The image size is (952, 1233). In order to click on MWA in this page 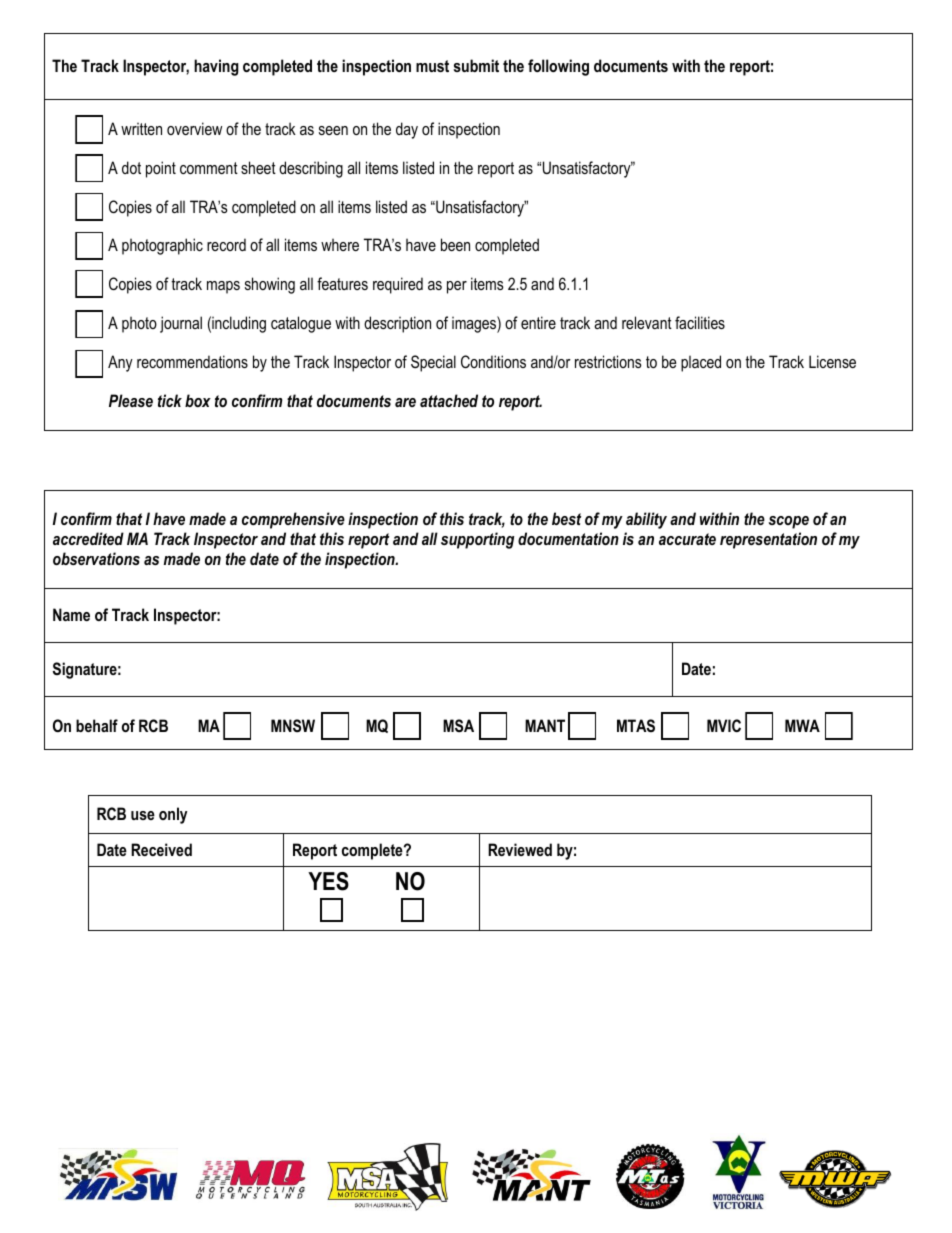, I will do `click(802, 725)`.
